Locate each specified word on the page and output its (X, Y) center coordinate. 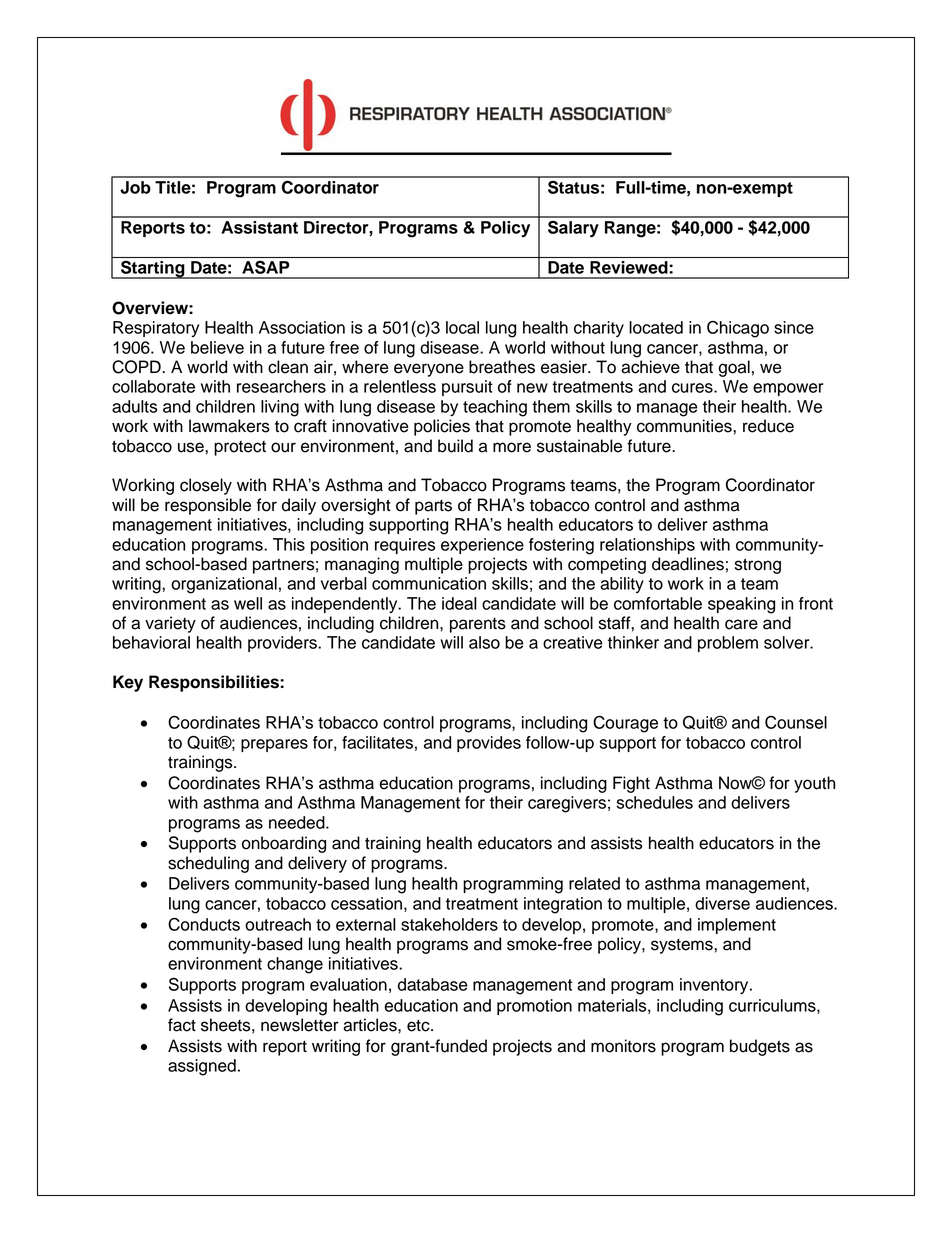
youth (814, 784)
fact (182, 1025)
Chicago (738, 329)
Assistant (259, 227)
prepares (274, 745)
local (462, 327)
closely (206, 486)
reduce (768, 426)
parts (433, 507)
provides (489, 744)
